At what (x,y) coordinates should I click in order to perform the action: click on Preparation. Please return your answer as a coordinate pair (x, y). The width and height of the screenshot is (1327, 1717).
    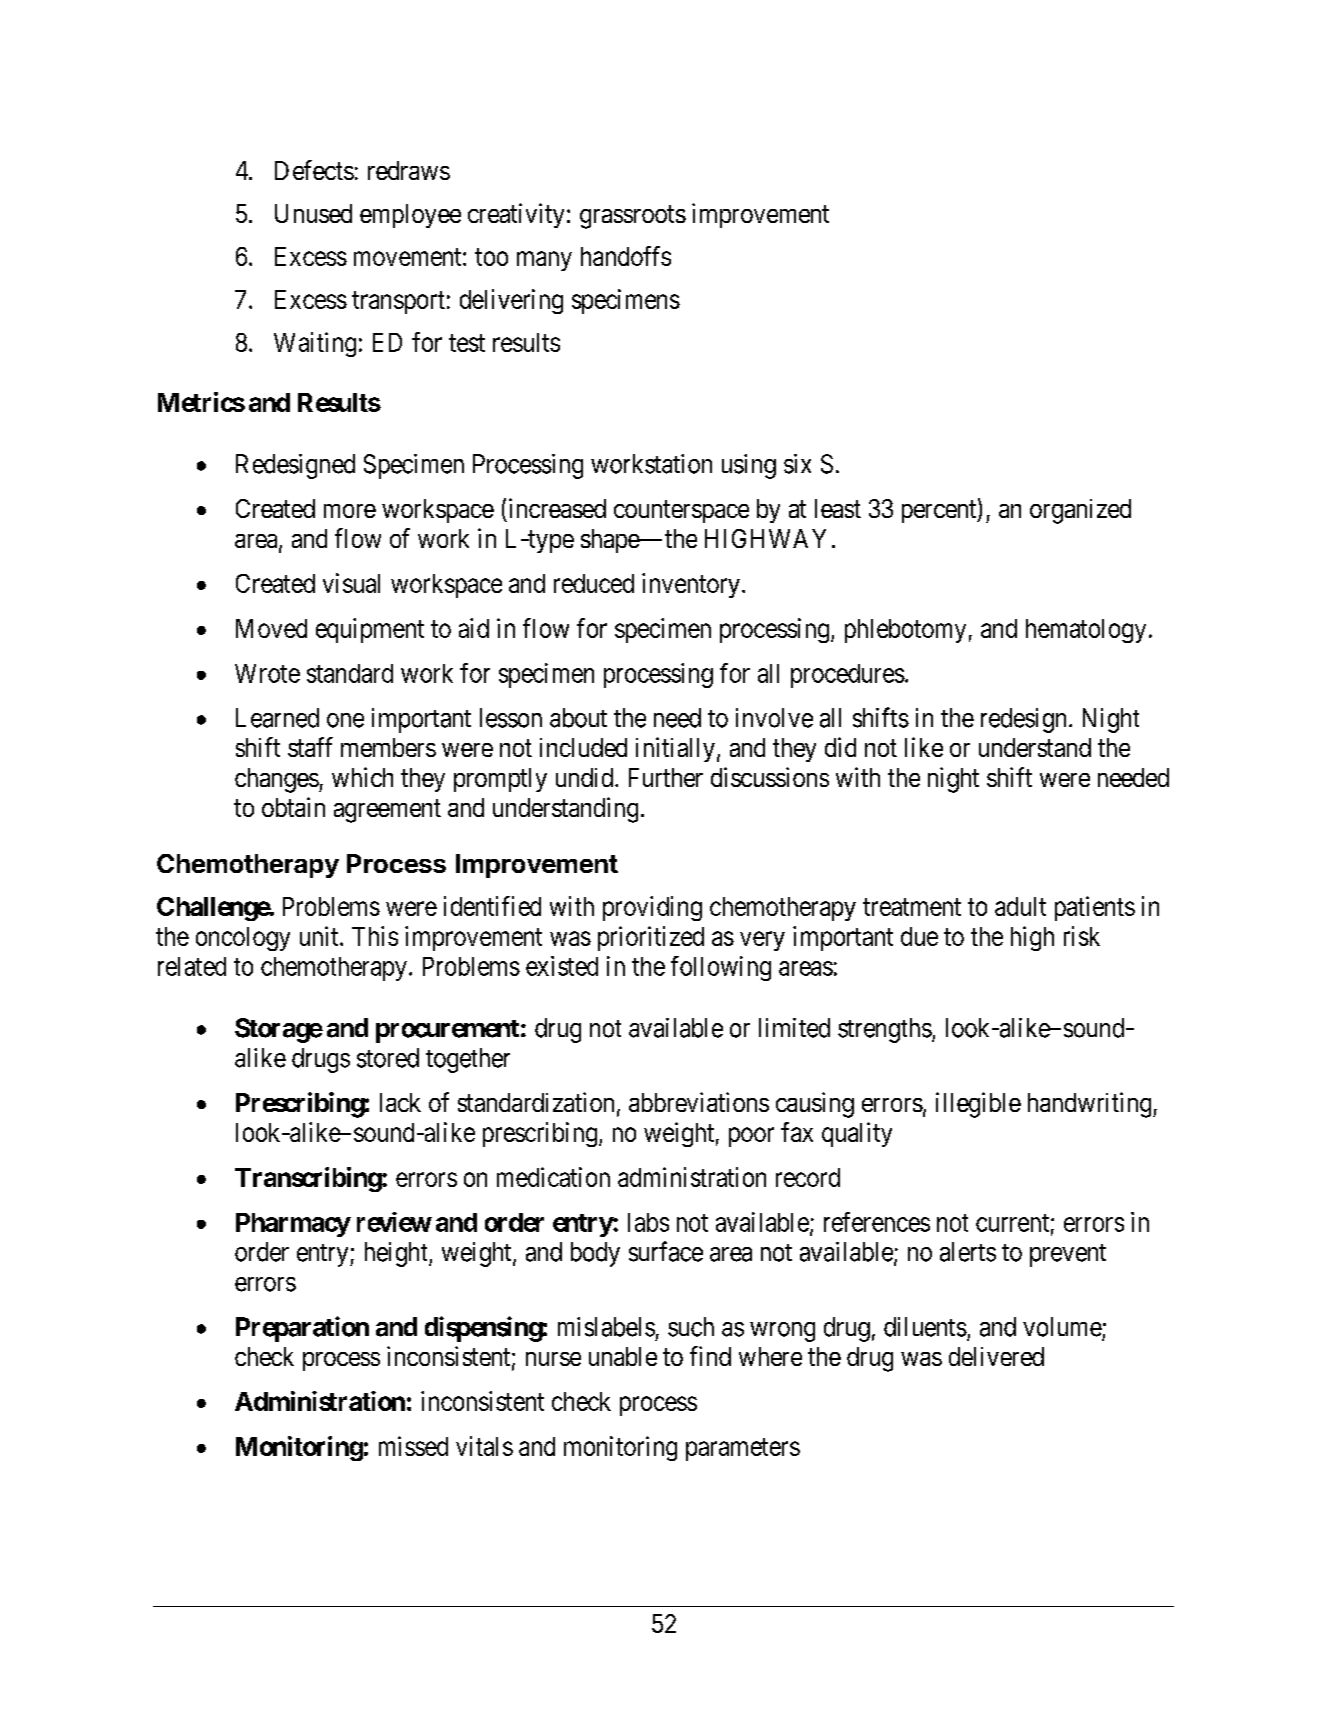
    Looking at the image, I should click on (302, 1329).
